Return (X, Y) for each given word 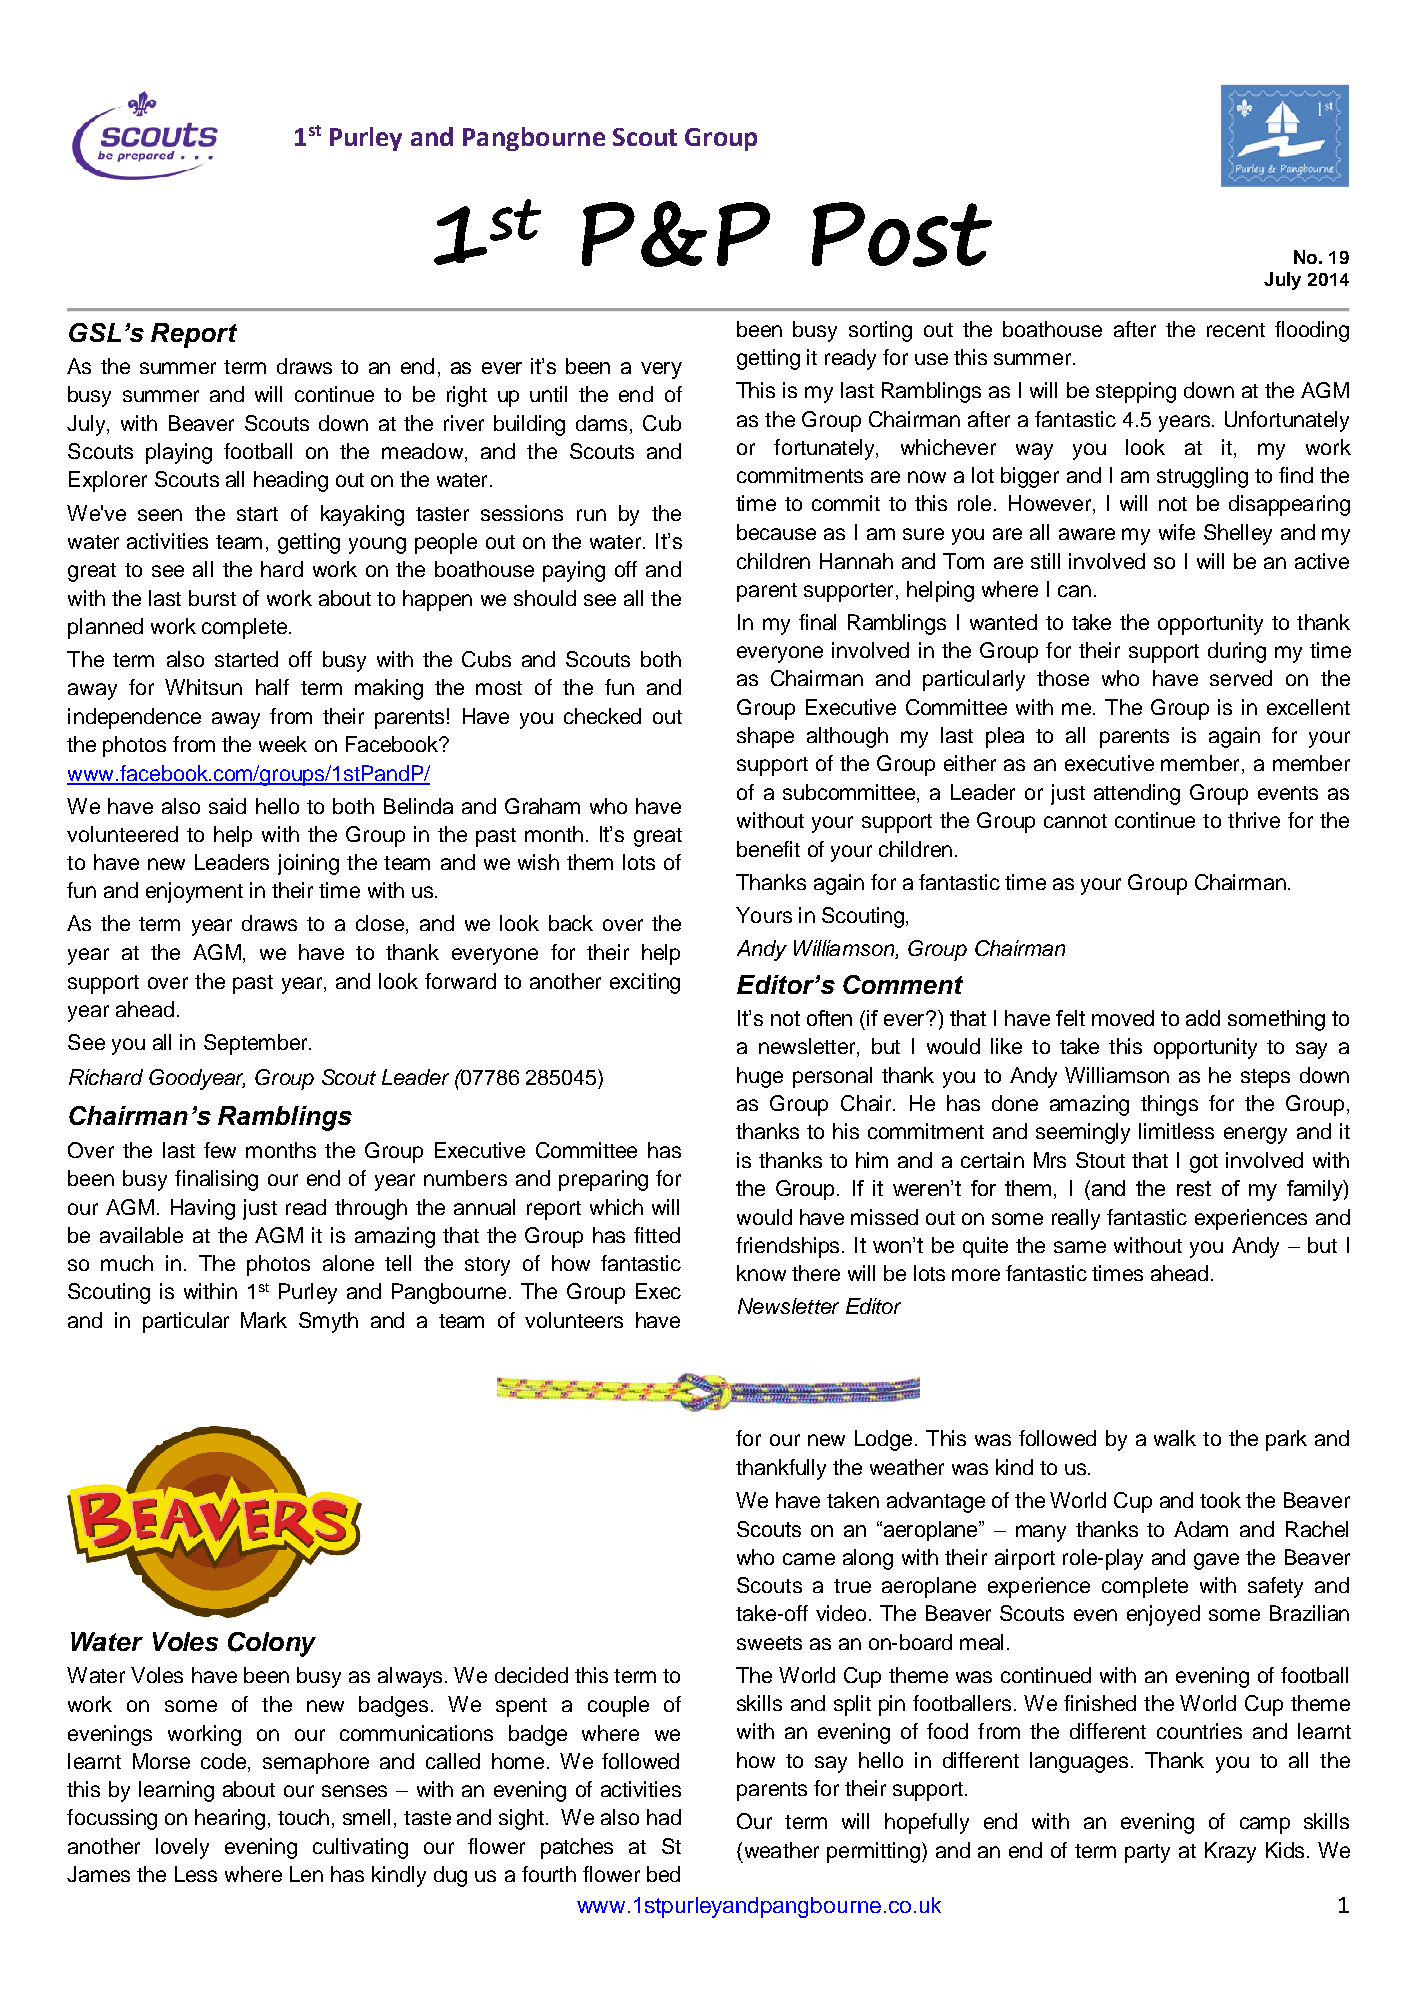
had (664, 1817)
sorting (880, 331)
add (1203, 1018)
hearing (230, 1819)
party (1147, 1853)
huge (760, 1077)
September (257, 1044)
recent (1236, 330)
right (467, 396)
